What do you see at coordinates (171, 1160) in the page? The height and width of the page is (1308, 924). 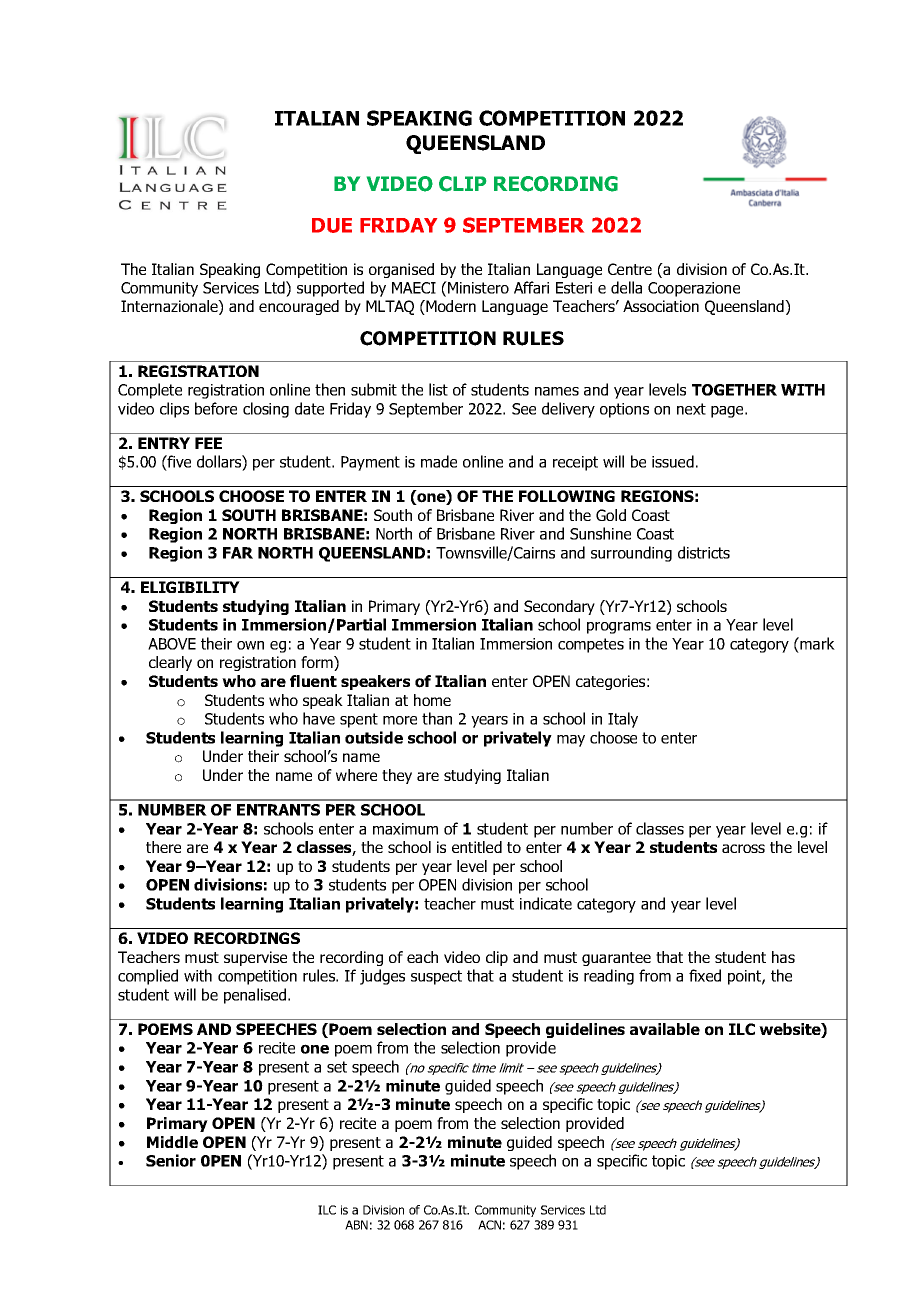 I see `Senior` at bounding box center [171, 1160].
